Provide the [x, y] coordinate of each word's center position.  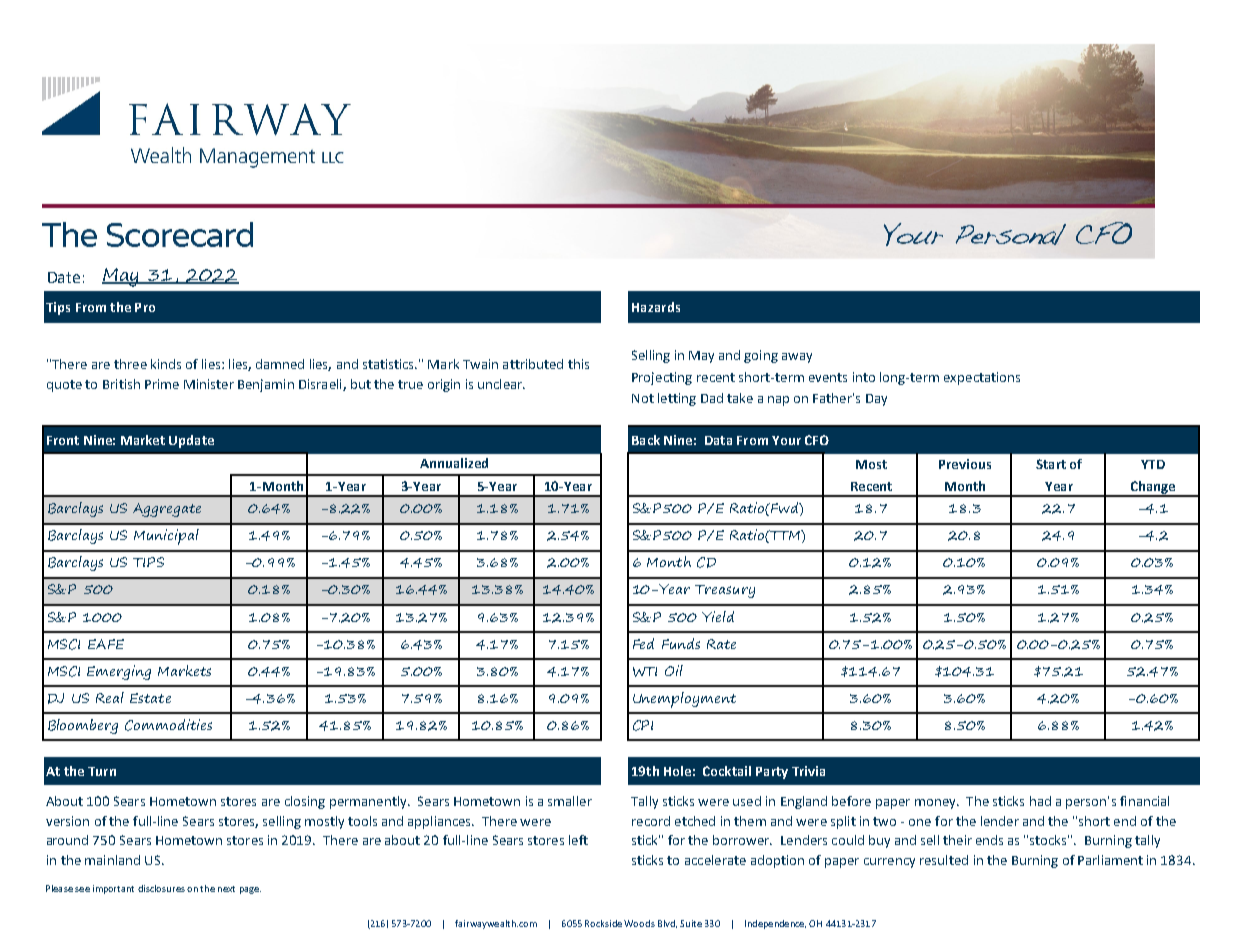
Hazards [656, 307]
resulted [944, 860]
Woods [639, 923]
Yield [718, 616]
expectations [982, 378]
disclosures [161, 888]
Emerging [119, 672]
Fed [643, 643]
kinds [166, 364]
